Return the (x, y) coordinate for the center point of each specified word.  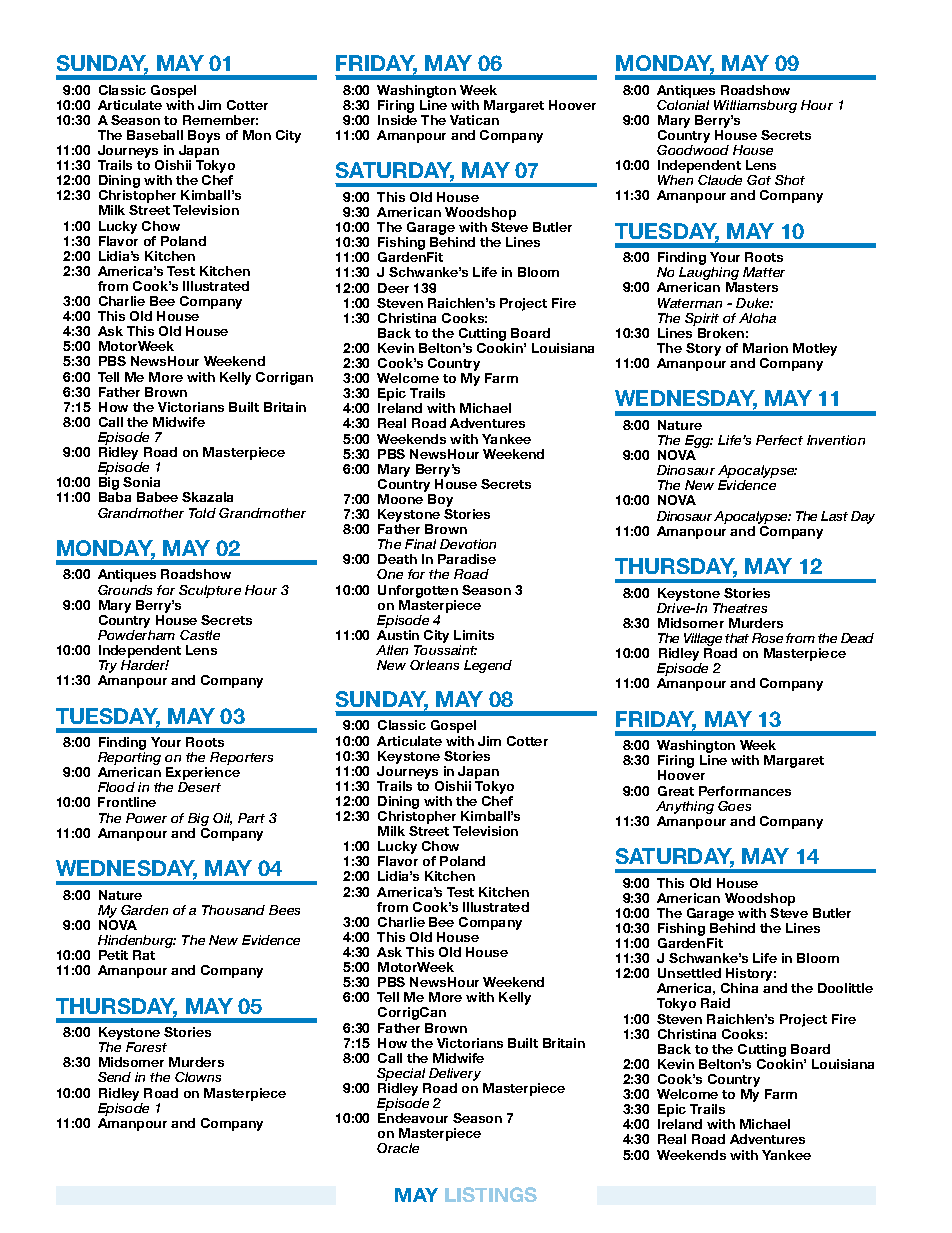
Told (202, 513)
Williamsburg (755, 108)
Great (676, 791)
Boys (204, 136)
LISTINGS (491, 1194)
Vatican (474, 120)
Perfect (779, 440)
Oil (222, 819)
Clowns (198, 1077)
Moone (400, 499)
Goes (734, 806)
